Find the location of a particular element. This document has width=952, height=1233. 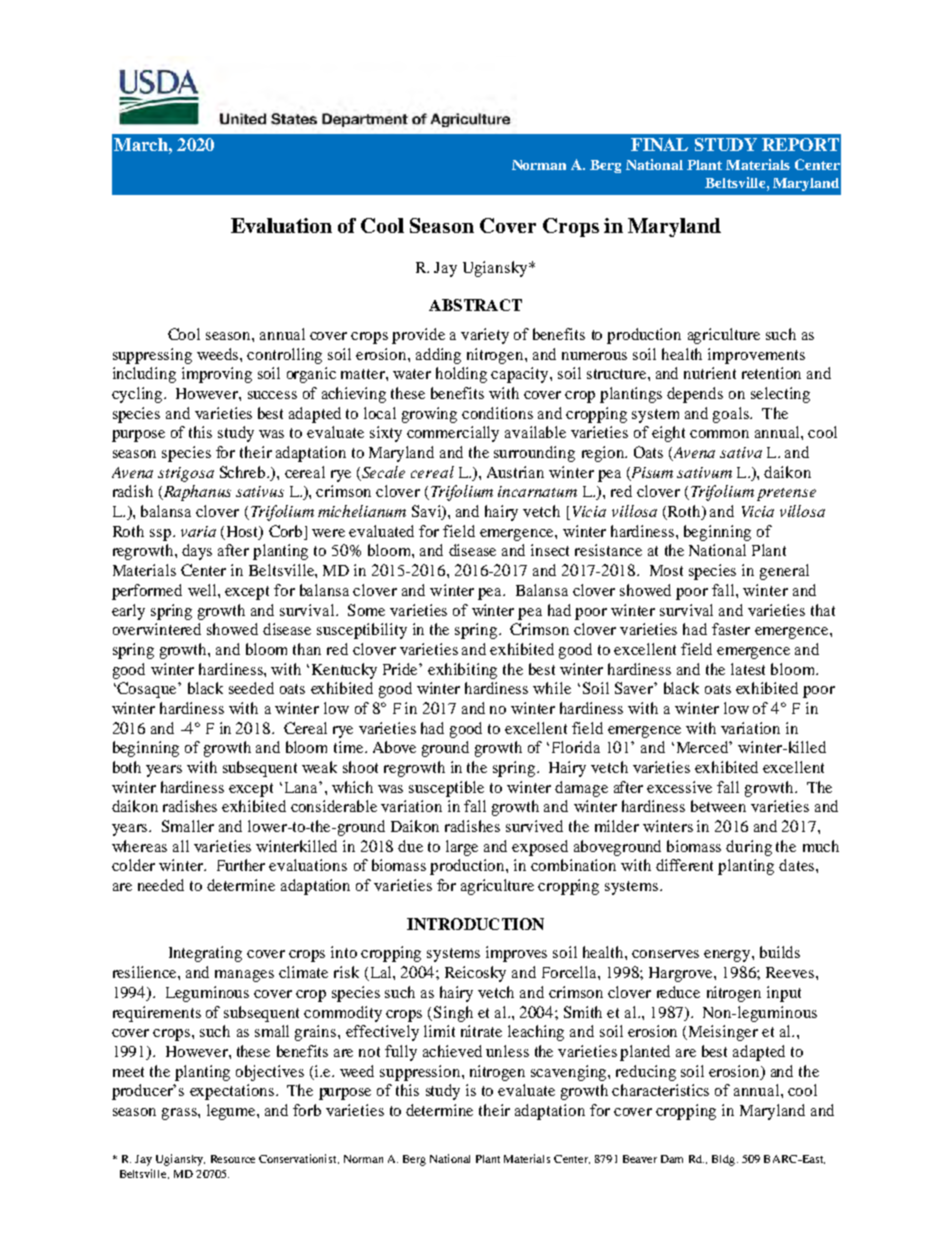

seeded is located at coordinates (251, 688).
